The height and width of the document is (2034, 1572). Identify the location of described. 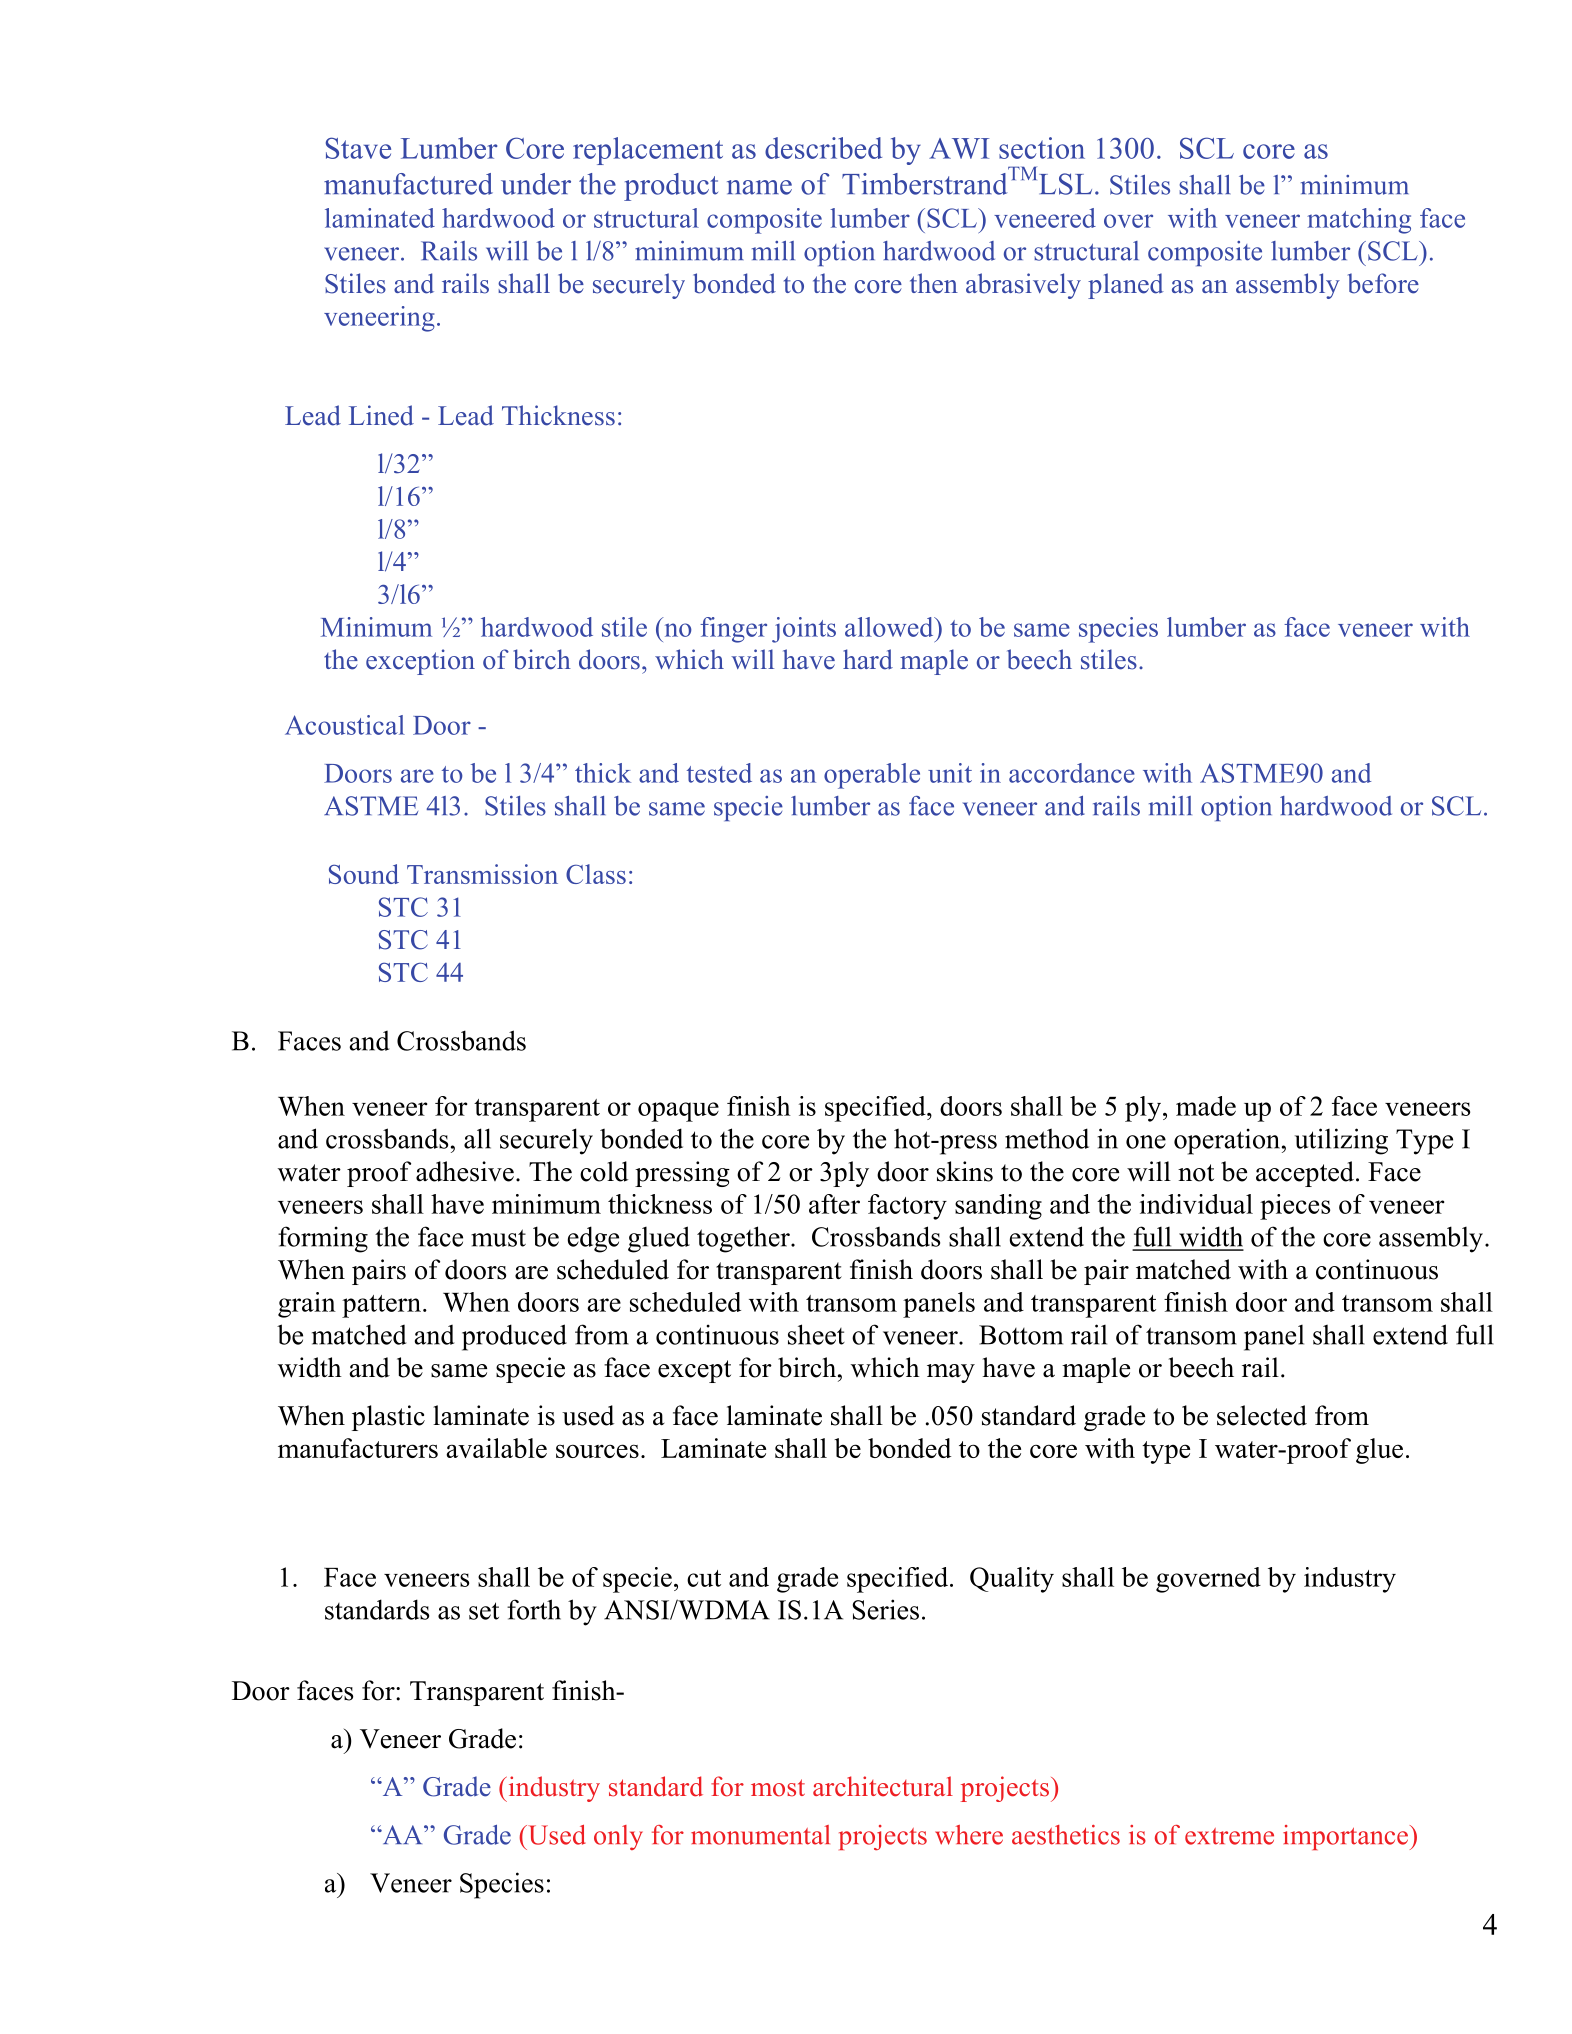
(823, 148).
